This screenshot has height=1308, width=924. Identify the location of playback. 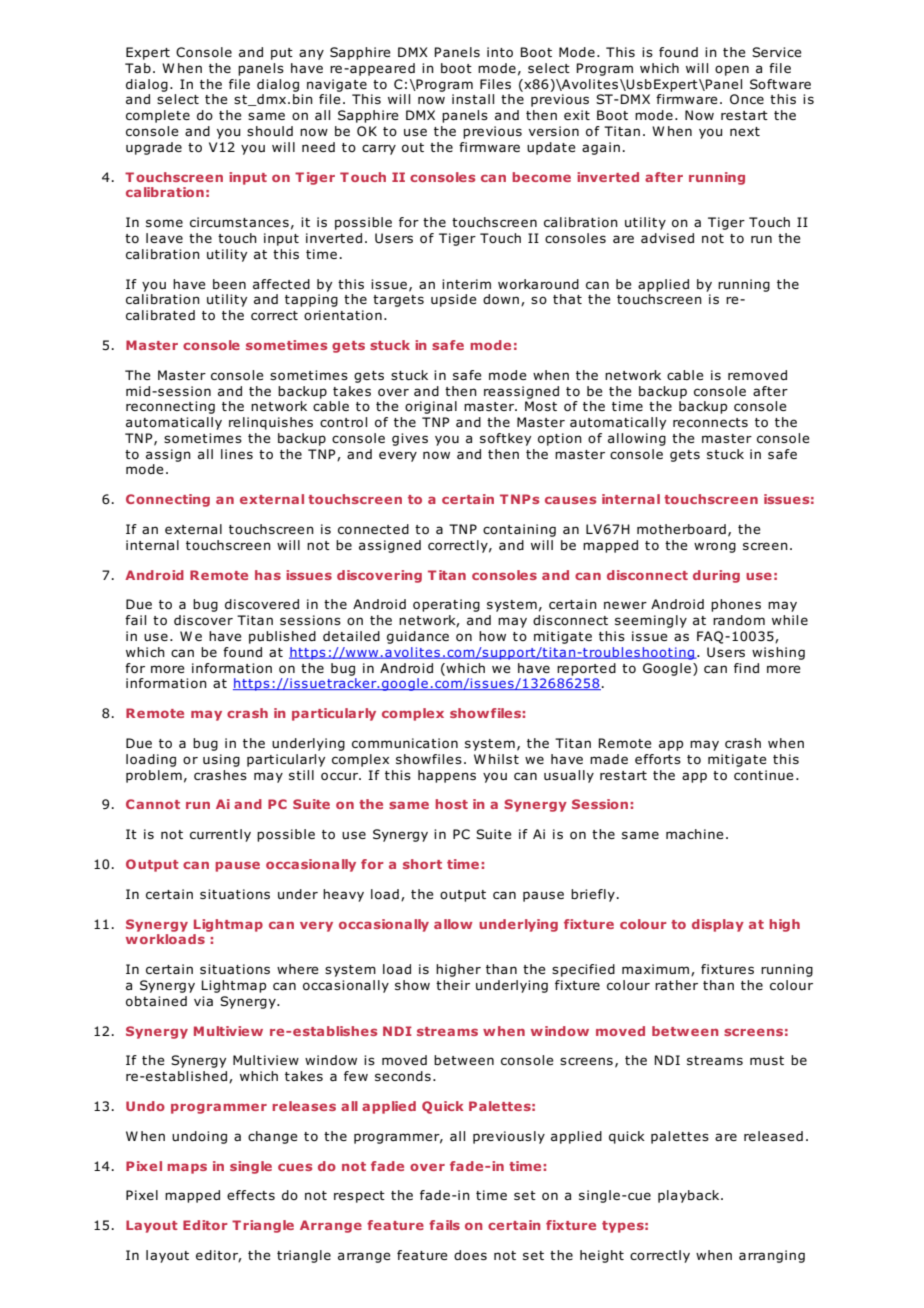
(690, 1196).
